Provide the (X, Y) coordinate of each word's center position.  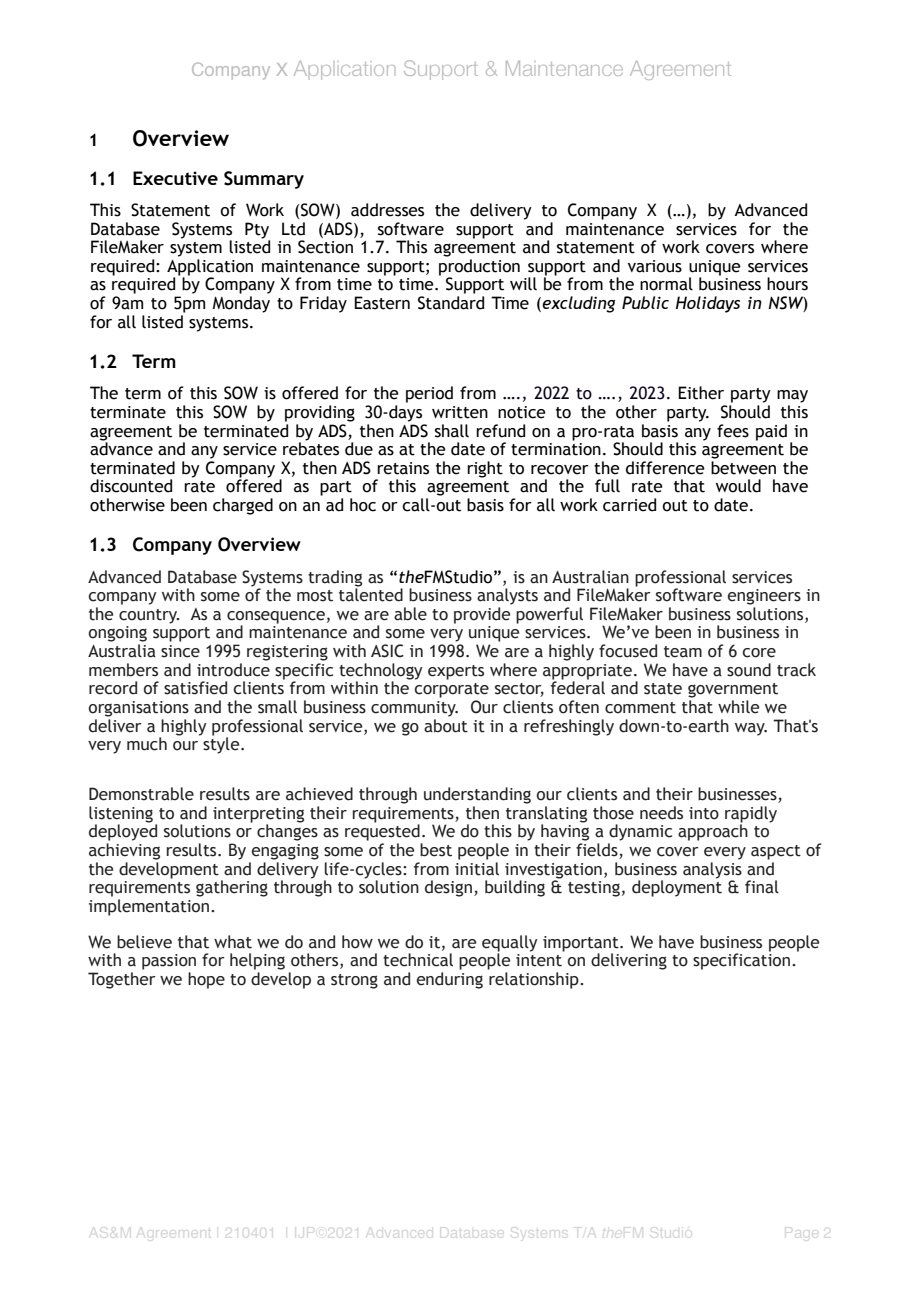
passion (169, 962)
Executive (175, 178)
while (738, 707)
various (655, 266)
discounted (131, 486)
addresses (387, 210)
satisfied (195, 688)
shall (452, 431)
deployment (677, 887)
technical (418, 960)
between (743, 468)
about (446, 726)
